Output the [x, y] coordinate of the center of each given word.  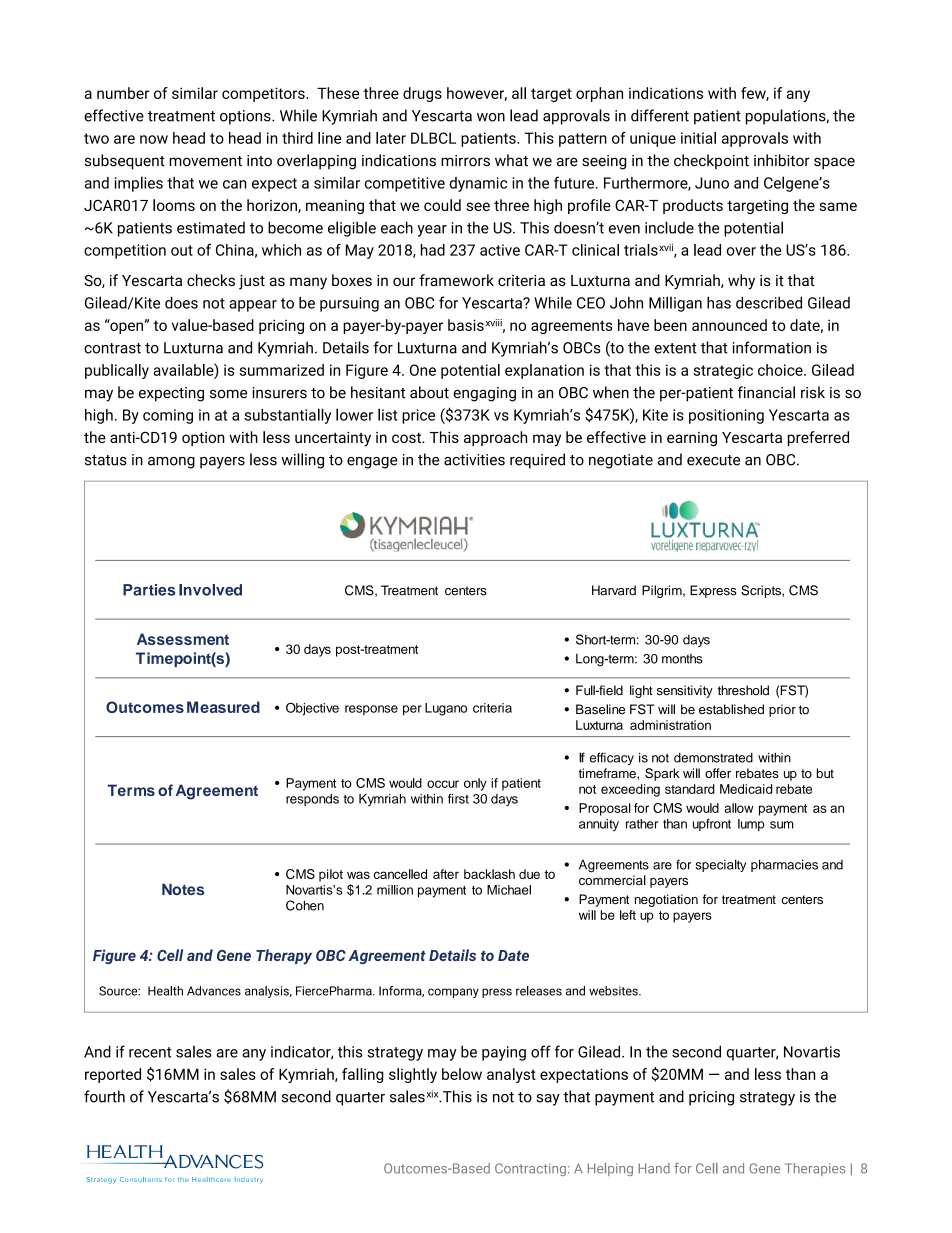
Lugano [446, 709]
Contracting [530, 1169]
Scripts [762, 591]
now [154, 139]
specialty [720, 865]
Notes [183, 889]
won [491, 117]
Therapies [815, 1169]
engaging [484, 394]
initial [698, 138]
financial [766, 392]
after [446, 874]
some [228, 394]
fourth [104, 1096]
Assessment [183, 639]
